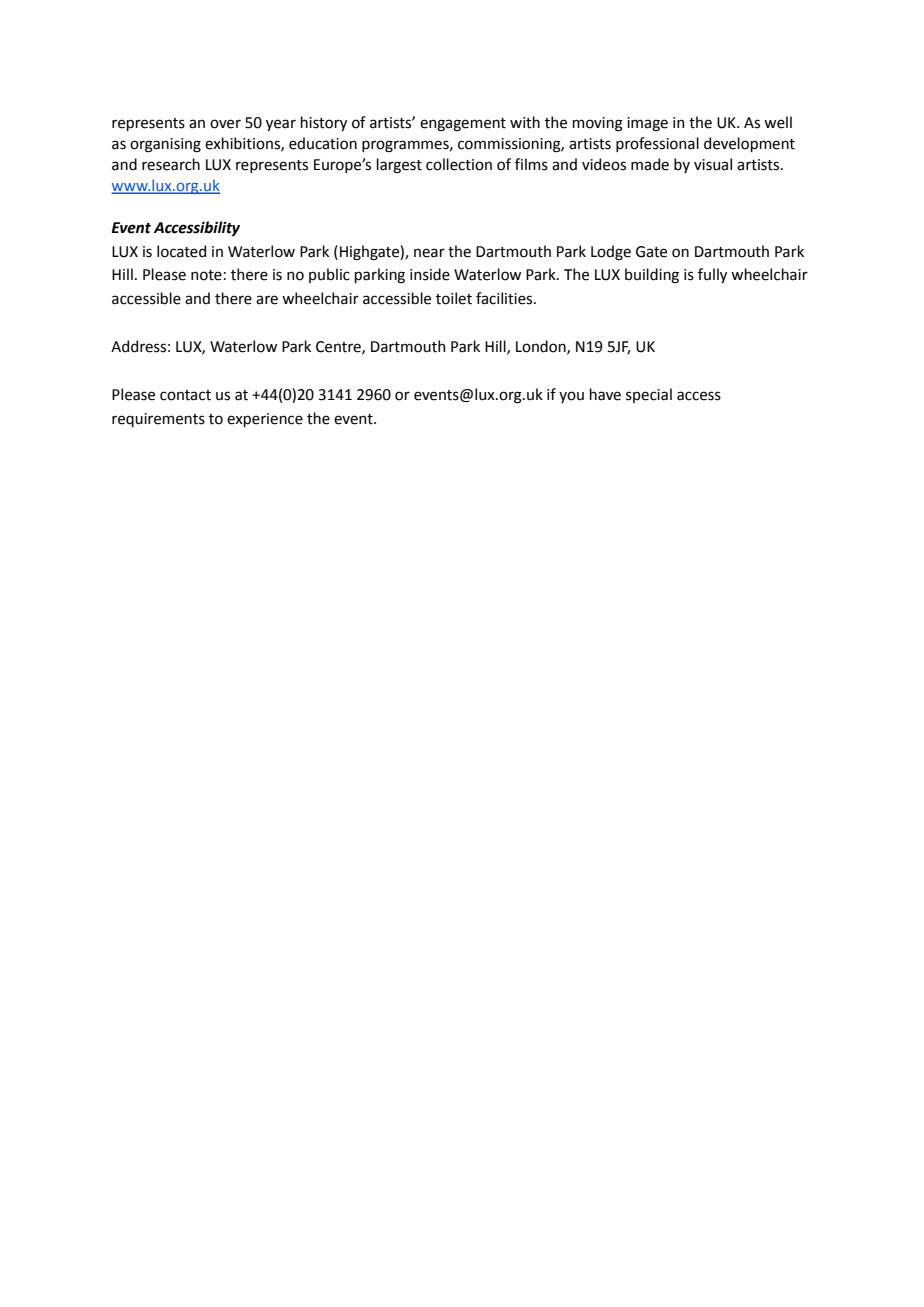  What do you see at coordinates (206, 275) in the screenshot?
I see `note` at bounding box center [206, 275].
